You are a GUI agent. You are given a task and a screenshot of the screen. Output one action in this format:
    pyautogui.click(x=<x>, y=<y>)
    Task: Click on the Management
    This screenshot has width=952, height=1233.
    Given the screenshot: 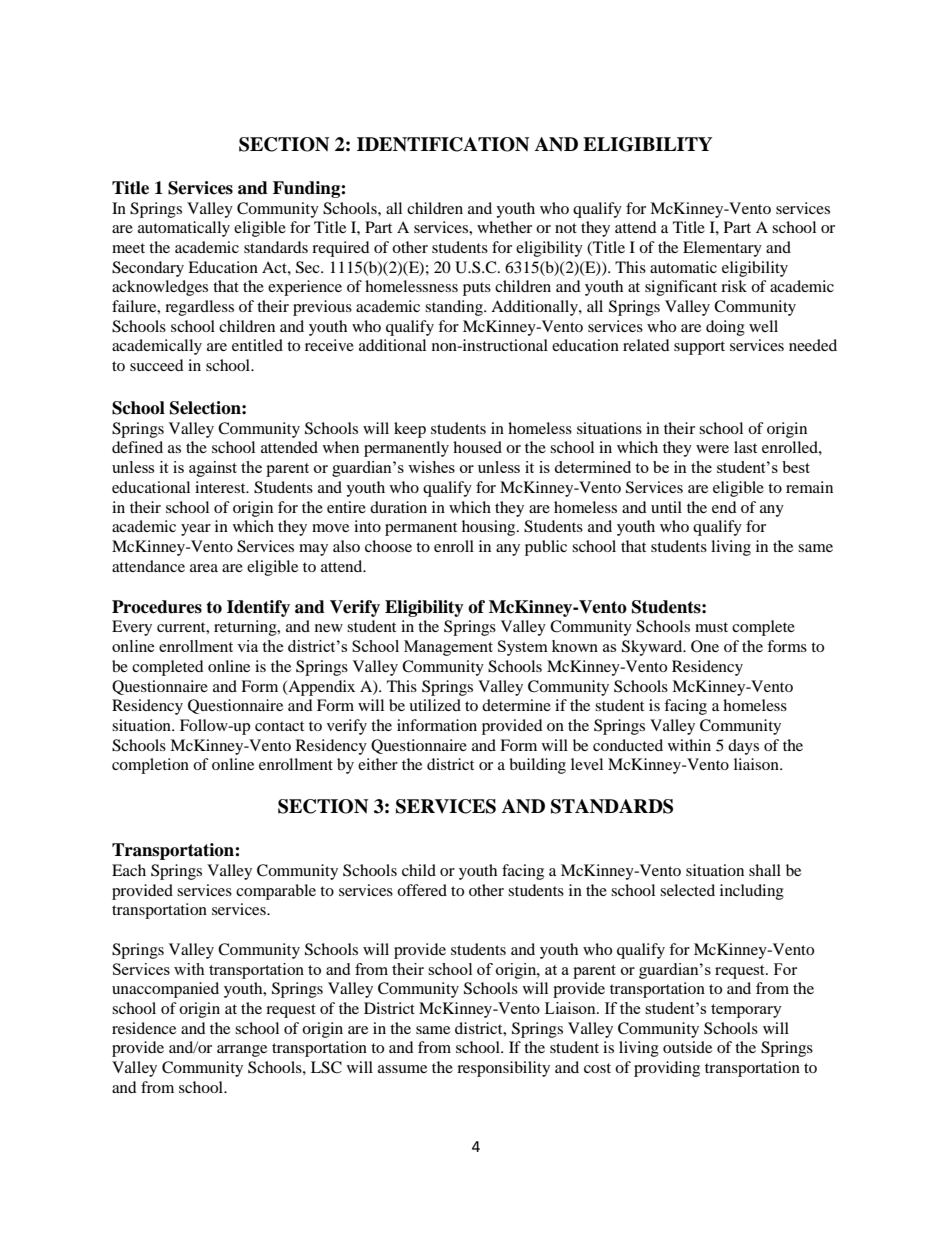 What is the action you would take?
    pyautogui.click(x=448, y=648)
